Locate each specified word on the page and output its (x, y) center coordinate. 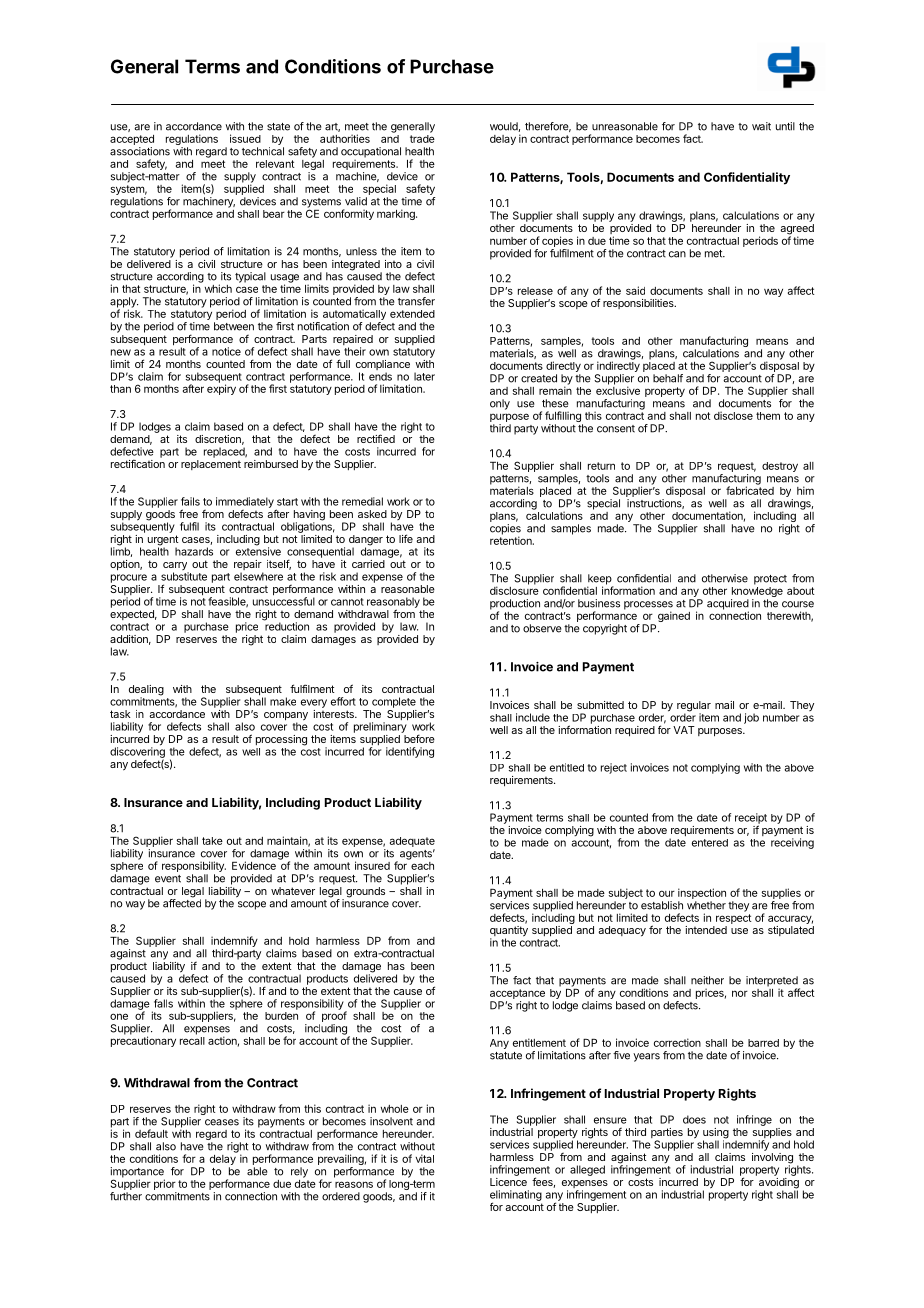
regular (694, 707)
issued (245, 138)
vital (424, 1158)
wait (761, 126)
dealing (146, 691)
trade (422, 137)
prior (165, 1186)
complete (394, 702)
